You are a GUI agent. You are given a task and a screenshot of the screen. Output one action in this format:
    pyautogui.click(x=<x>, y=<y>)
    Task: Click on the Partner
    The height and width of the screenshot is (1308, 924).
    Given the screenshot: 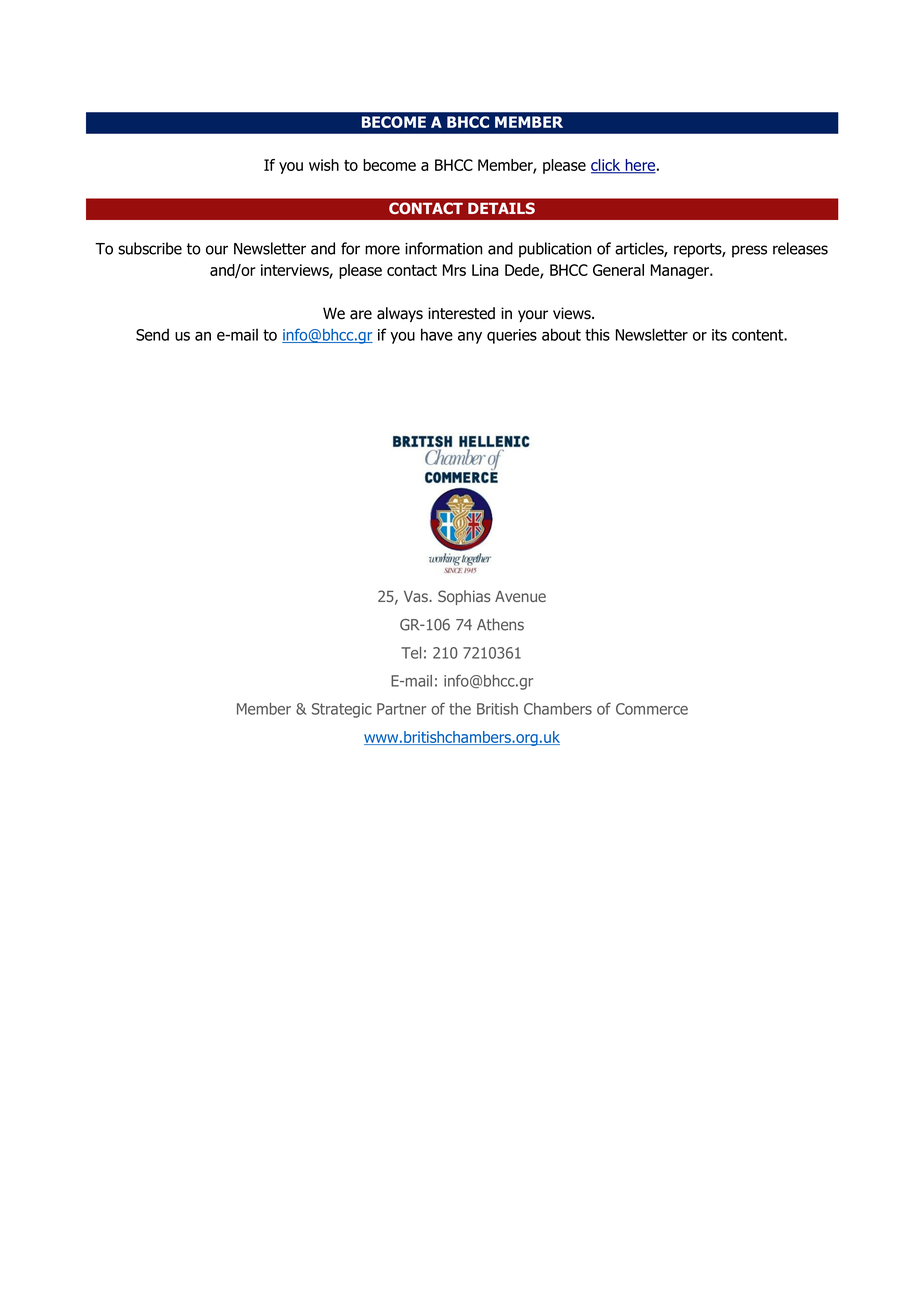 What is the action you would take?
    pyautogui.click(x=401, y=709)
